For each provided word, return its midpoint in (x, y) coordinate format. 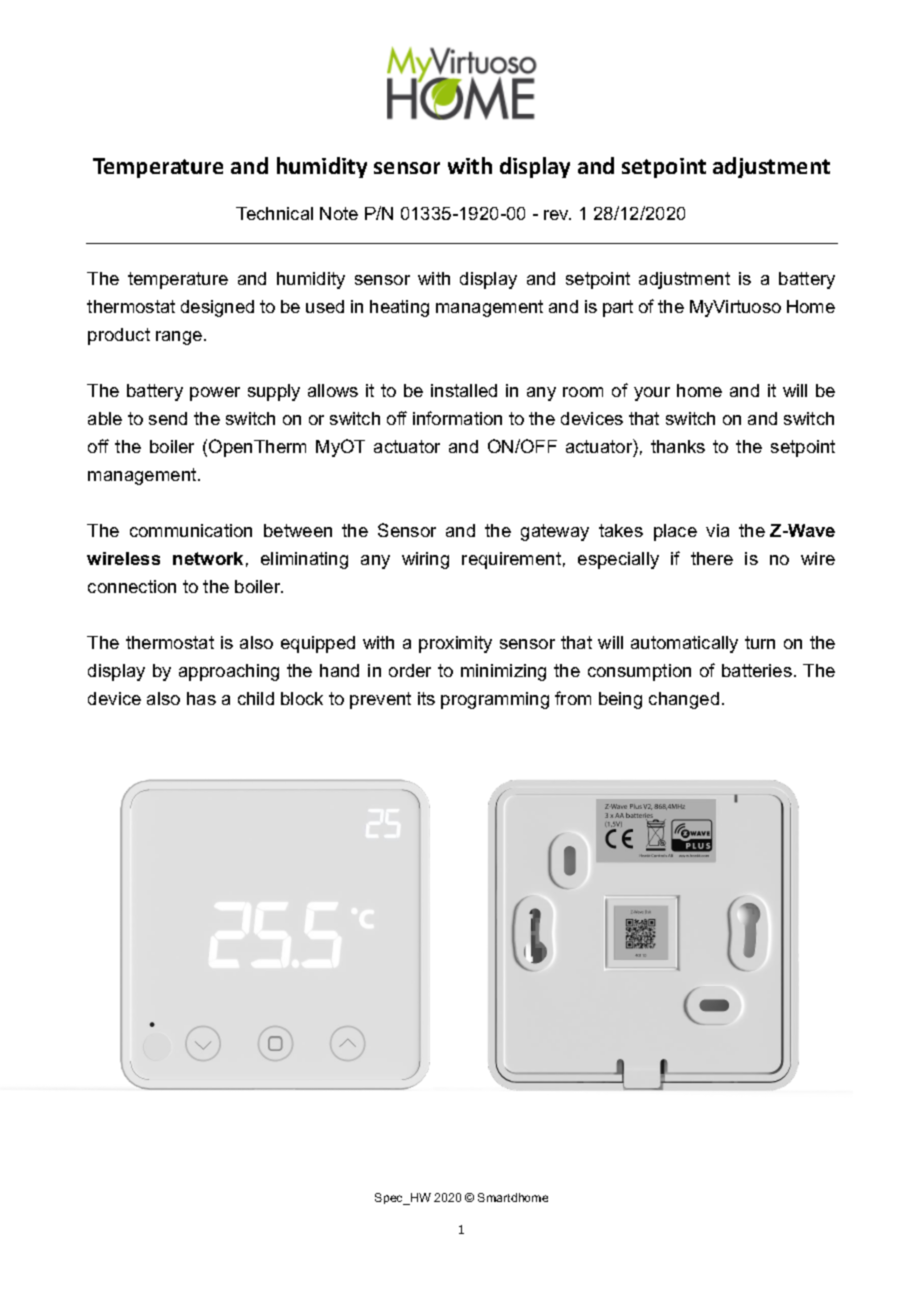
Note (339, 213)
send (168, 418)
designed (217, 308)
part (618, 308)
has (201, 698)
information (457, 418)
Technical (274, 213)
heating (399, 308)
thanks (678, 446)
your (652, 394)
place (675, 532)
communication (191, 530)
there (712, 558)
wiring (425, 560)
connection (132, 586)
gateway (555, 532)
